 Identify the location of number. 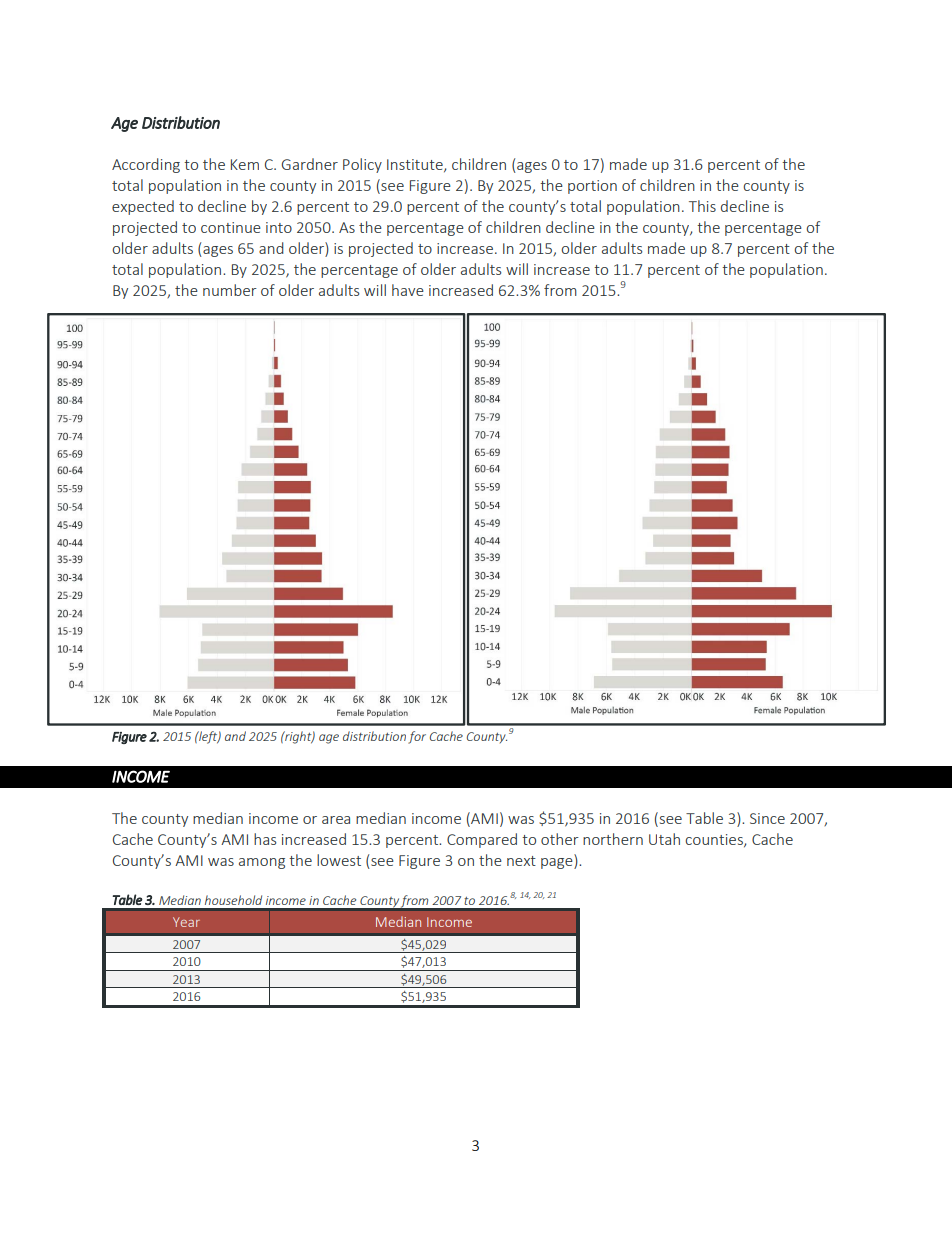
(230, 290).
